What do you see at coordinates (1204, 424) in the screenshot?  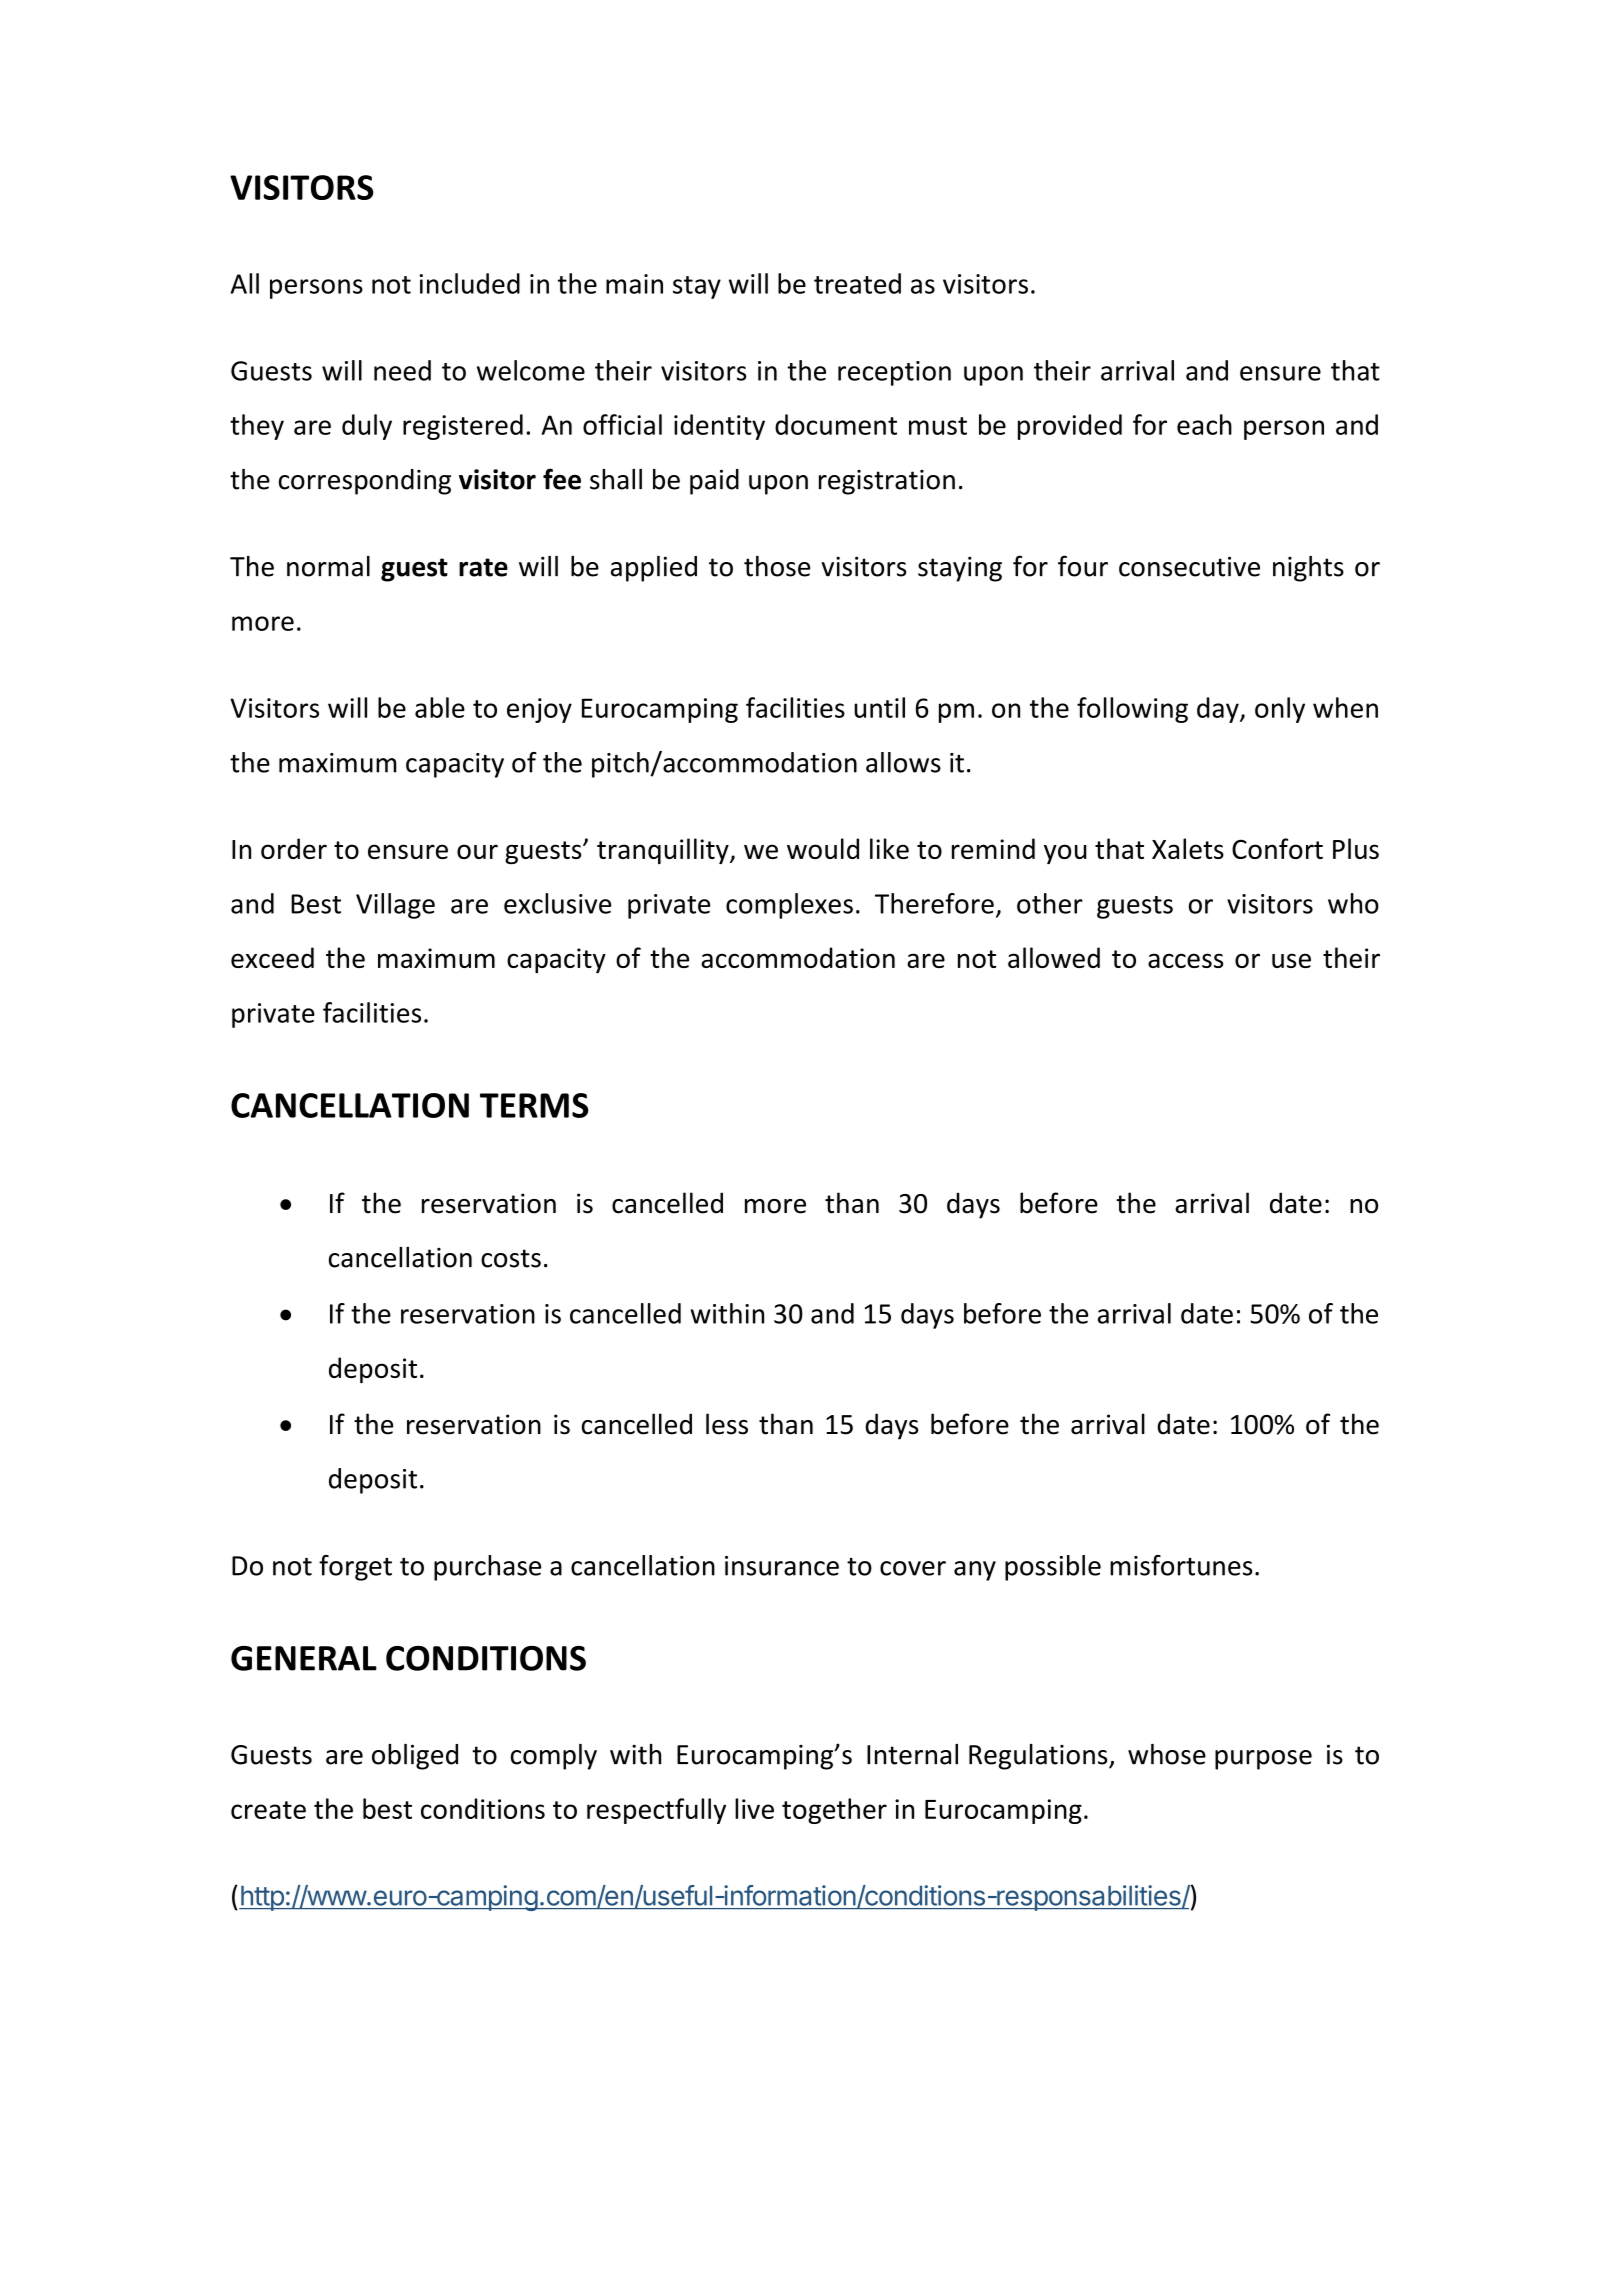 I see `each` at bounding box center [1204, 424].
